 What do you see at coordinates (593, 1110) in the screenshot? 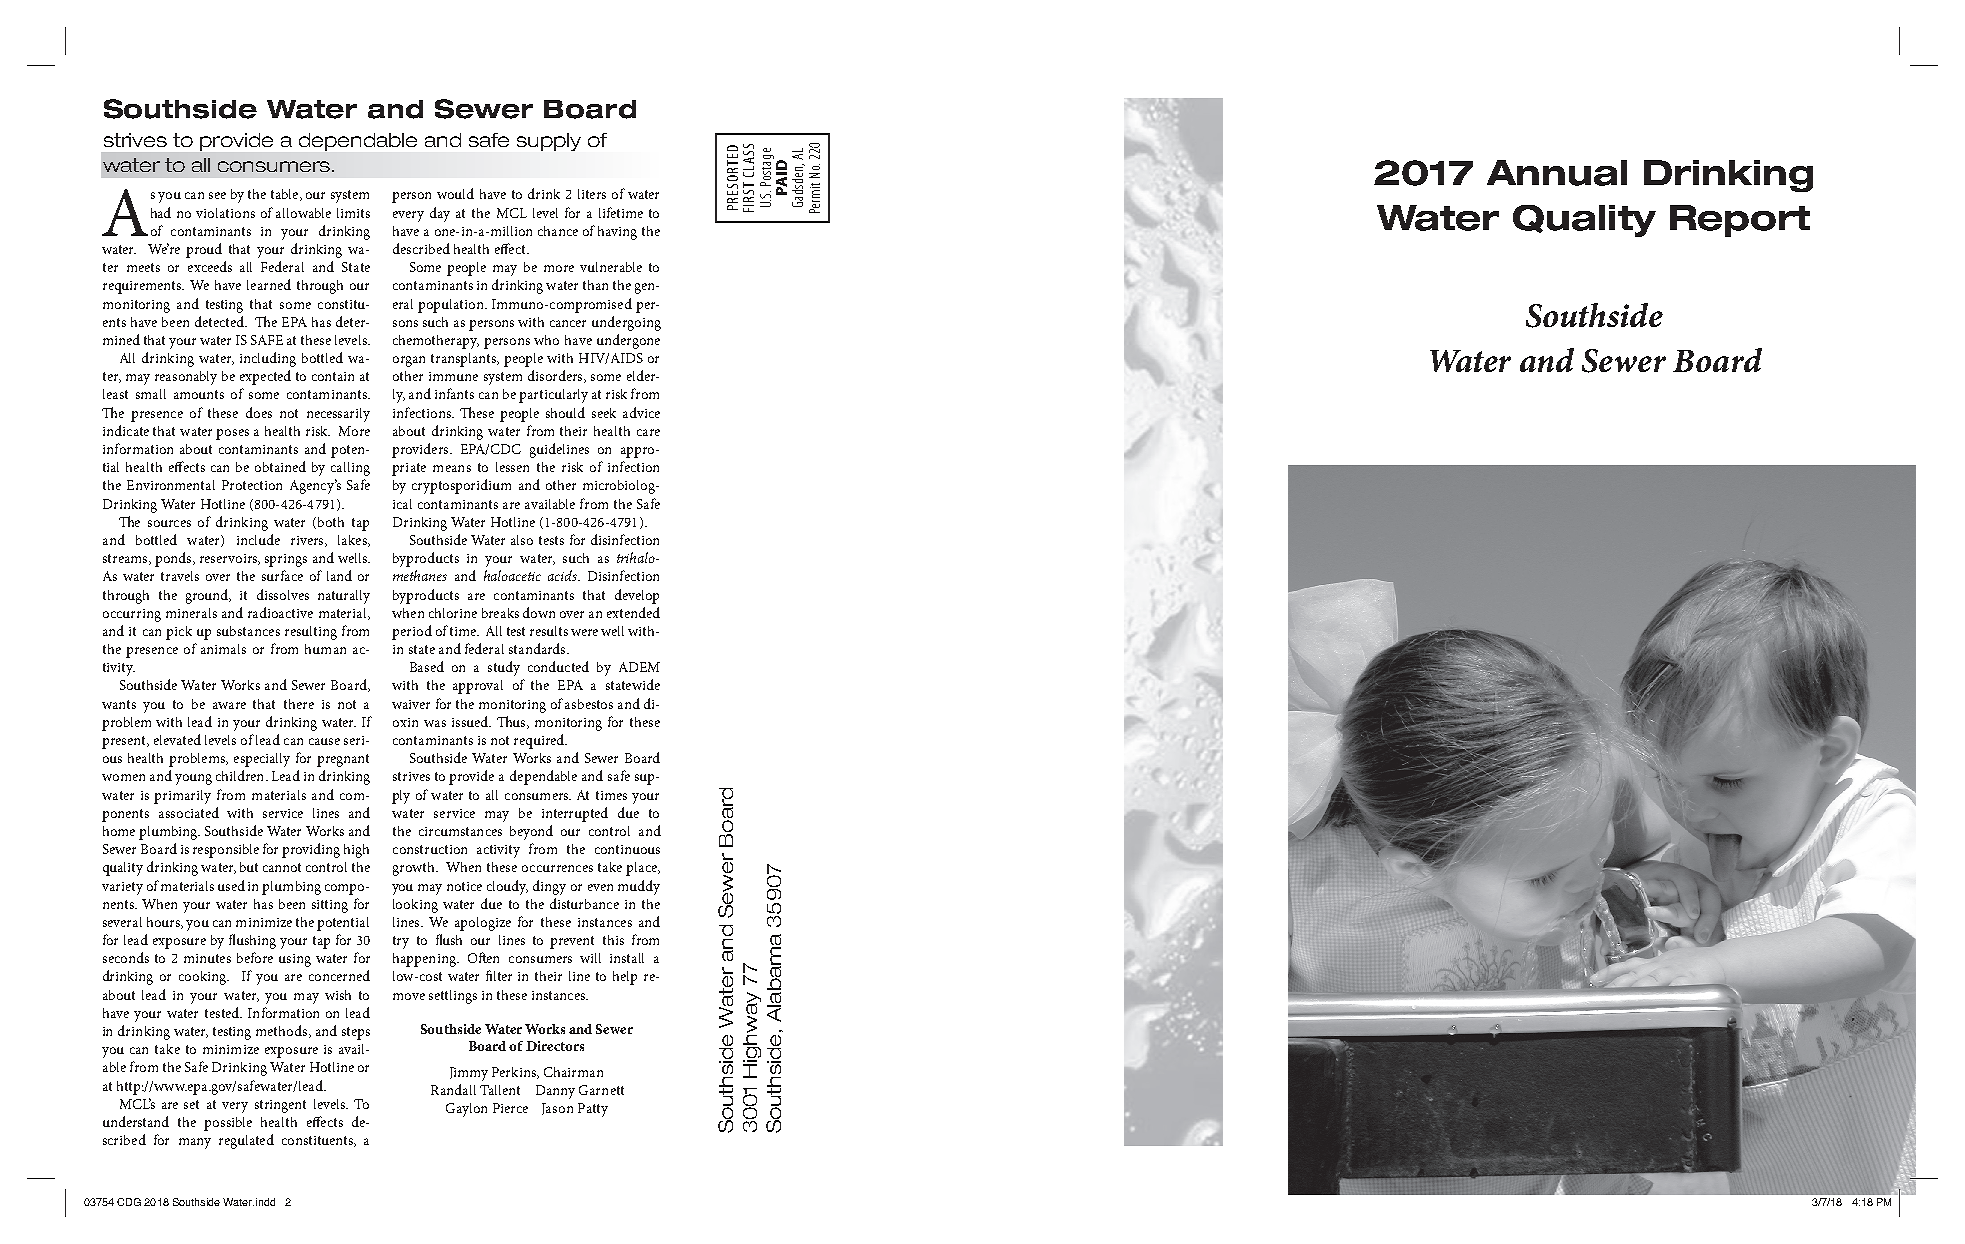
I see `Patty` at bounding box center [593, 1110].
